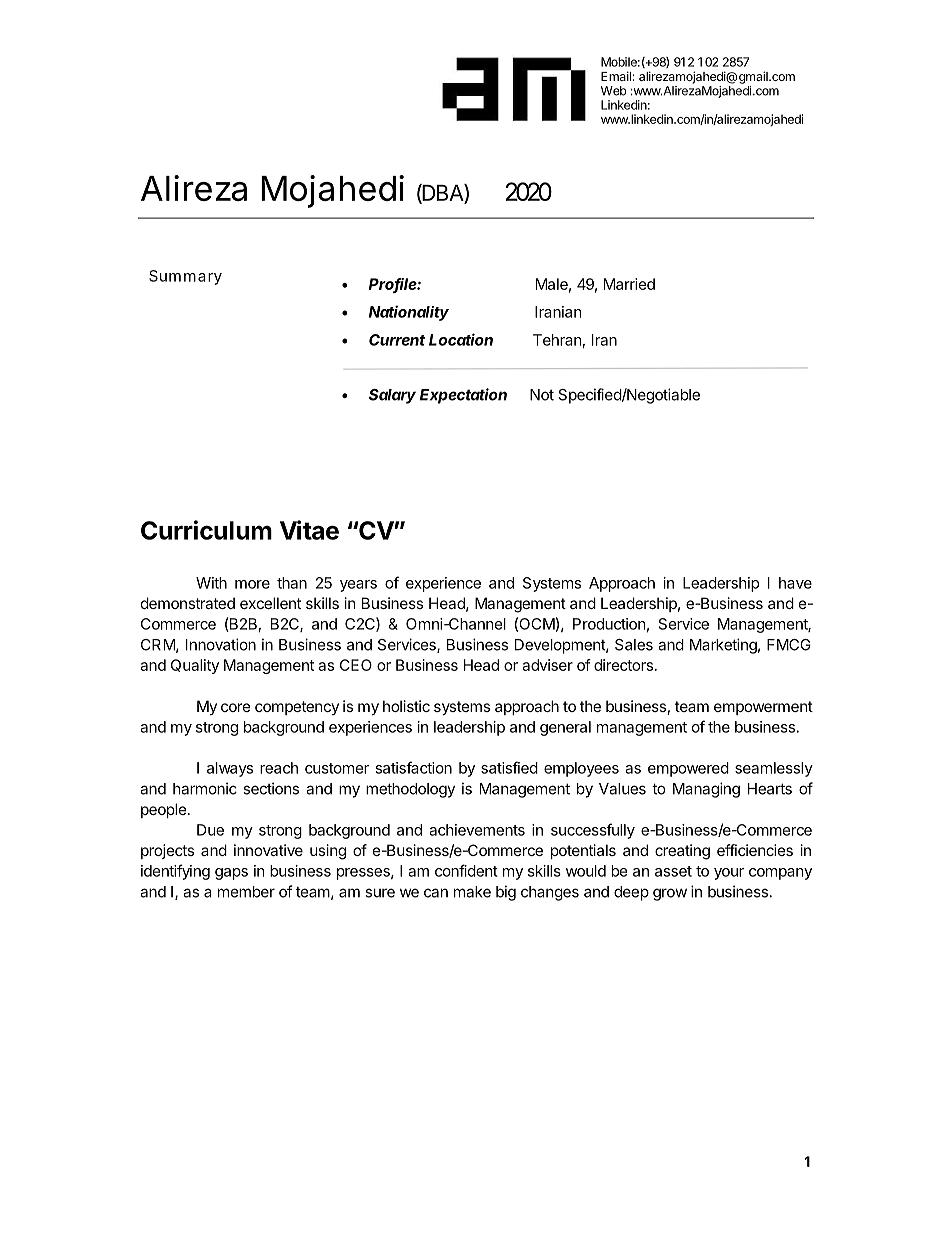 The width and height of the page is (952, 1233). I want to click on Email, so click(616, 76).
